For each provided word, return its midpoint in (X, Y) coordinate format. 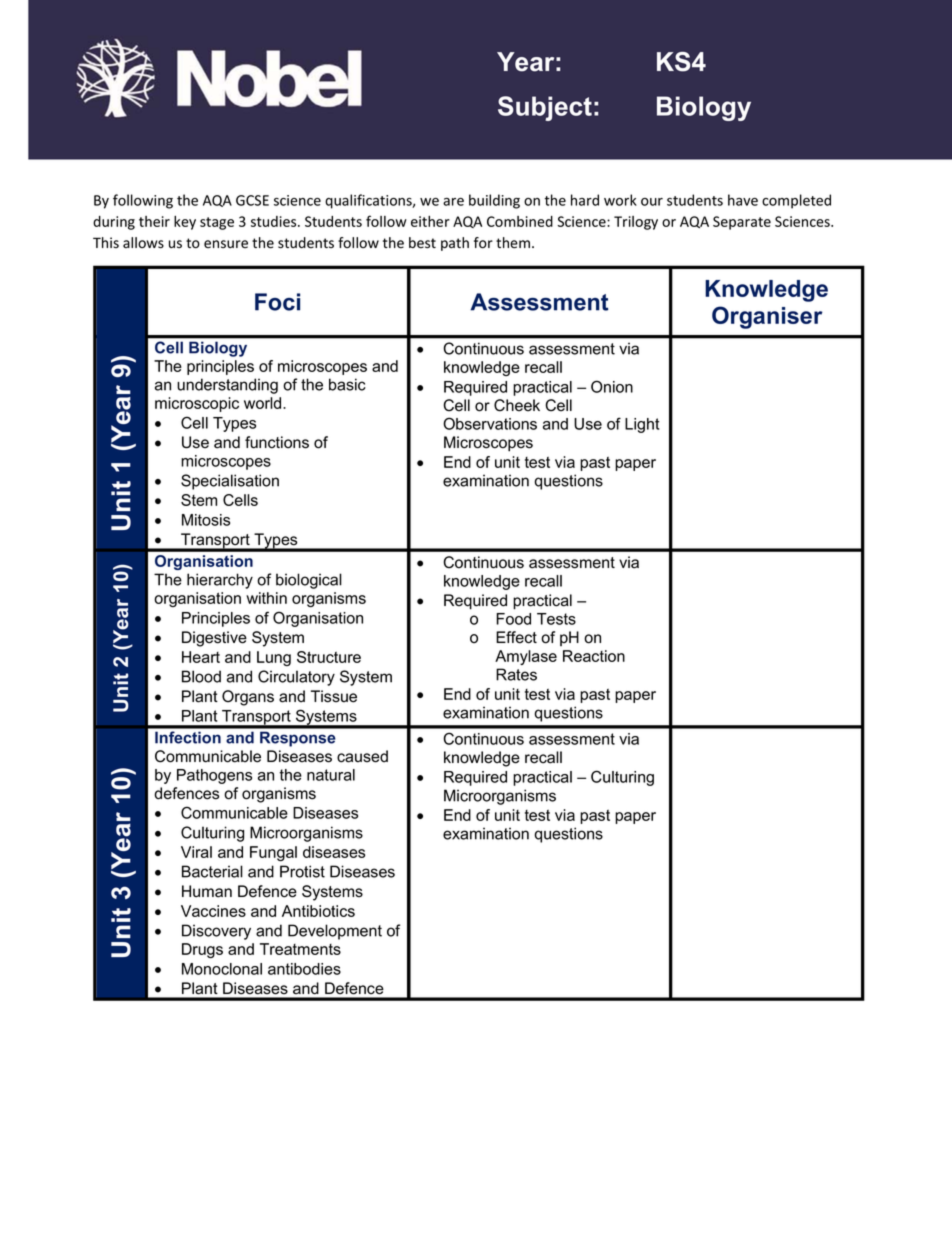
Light (642, 425)
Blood (201, 676)
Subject (545, 108)
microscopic (197, 404)
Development (335, 932)
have (743, 200)
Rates (516, 674)
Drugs (202, 950)
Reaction (594, 656)
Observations (490, 423)
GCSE (252, 200)
